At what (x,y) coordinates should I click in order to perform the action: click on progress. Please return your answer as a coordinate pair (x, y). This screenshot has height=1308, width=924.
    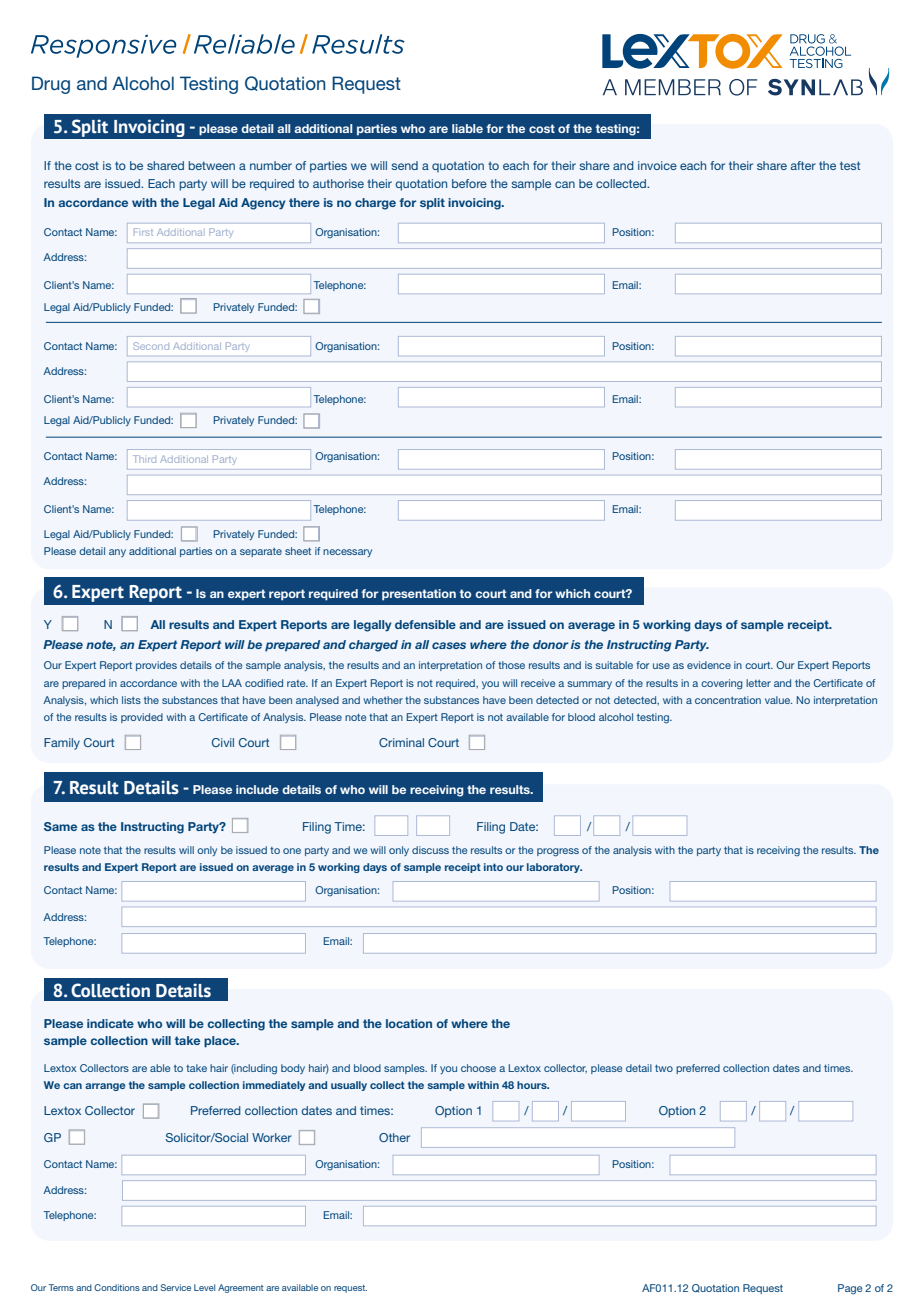
    Looking at the image, I should click on (558, 852).
